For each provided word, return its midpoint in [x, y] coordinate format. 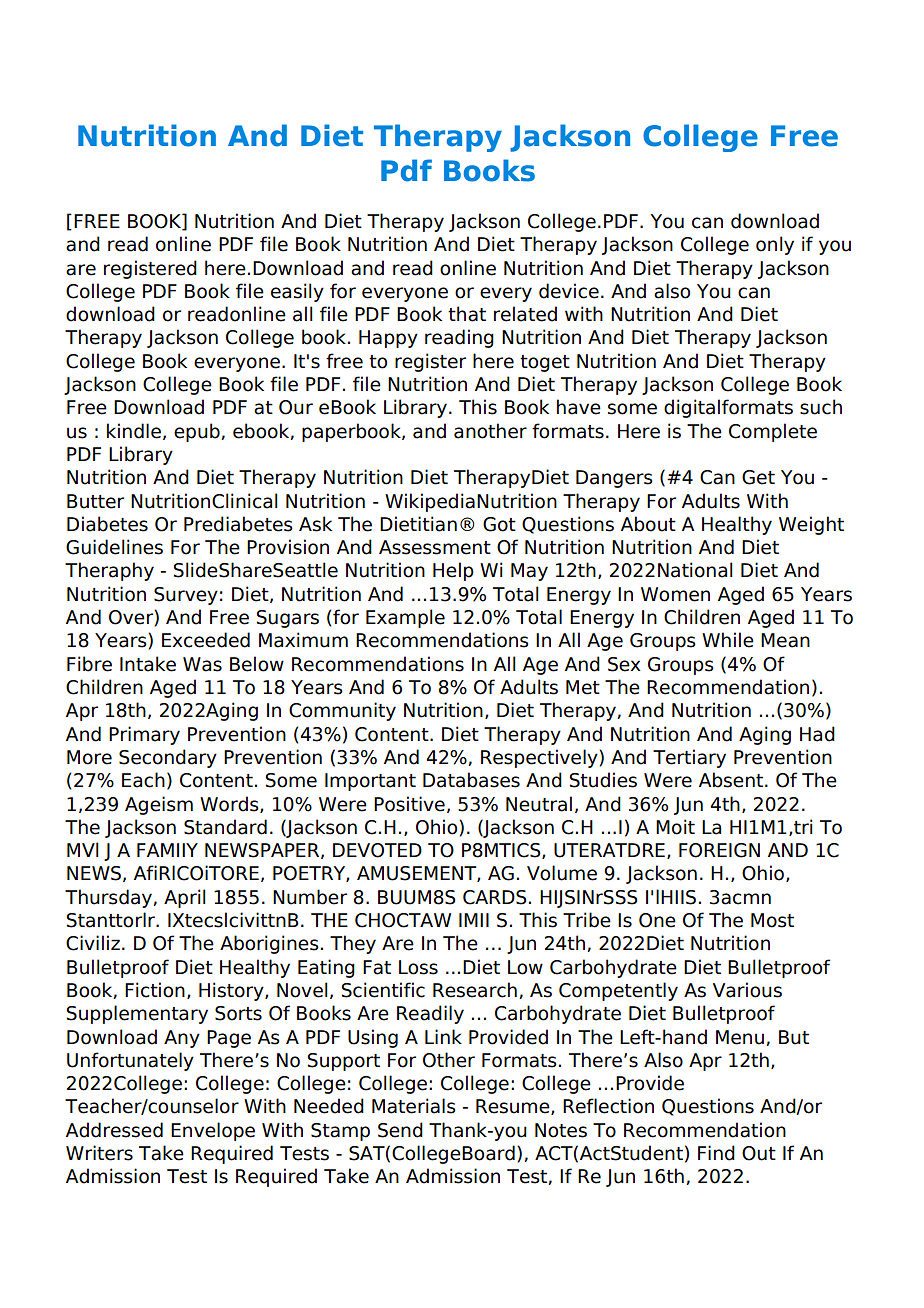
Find [716, 1153]
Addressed [114, 1130]
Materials [414, 1106]
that [467, 314]
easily [297, 292]
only [775, 245]
